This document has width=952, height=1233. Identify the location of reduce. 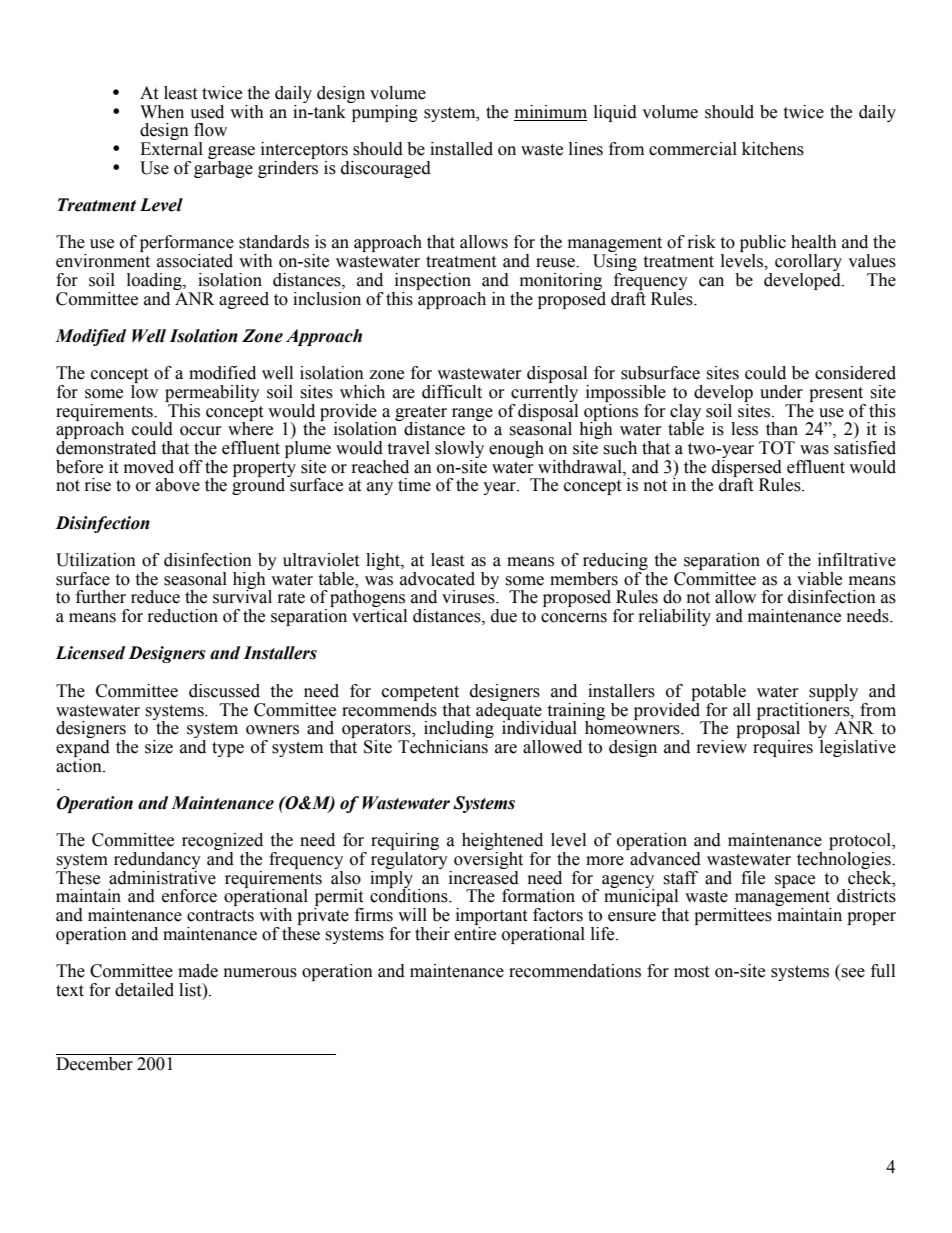
(155, 597).
